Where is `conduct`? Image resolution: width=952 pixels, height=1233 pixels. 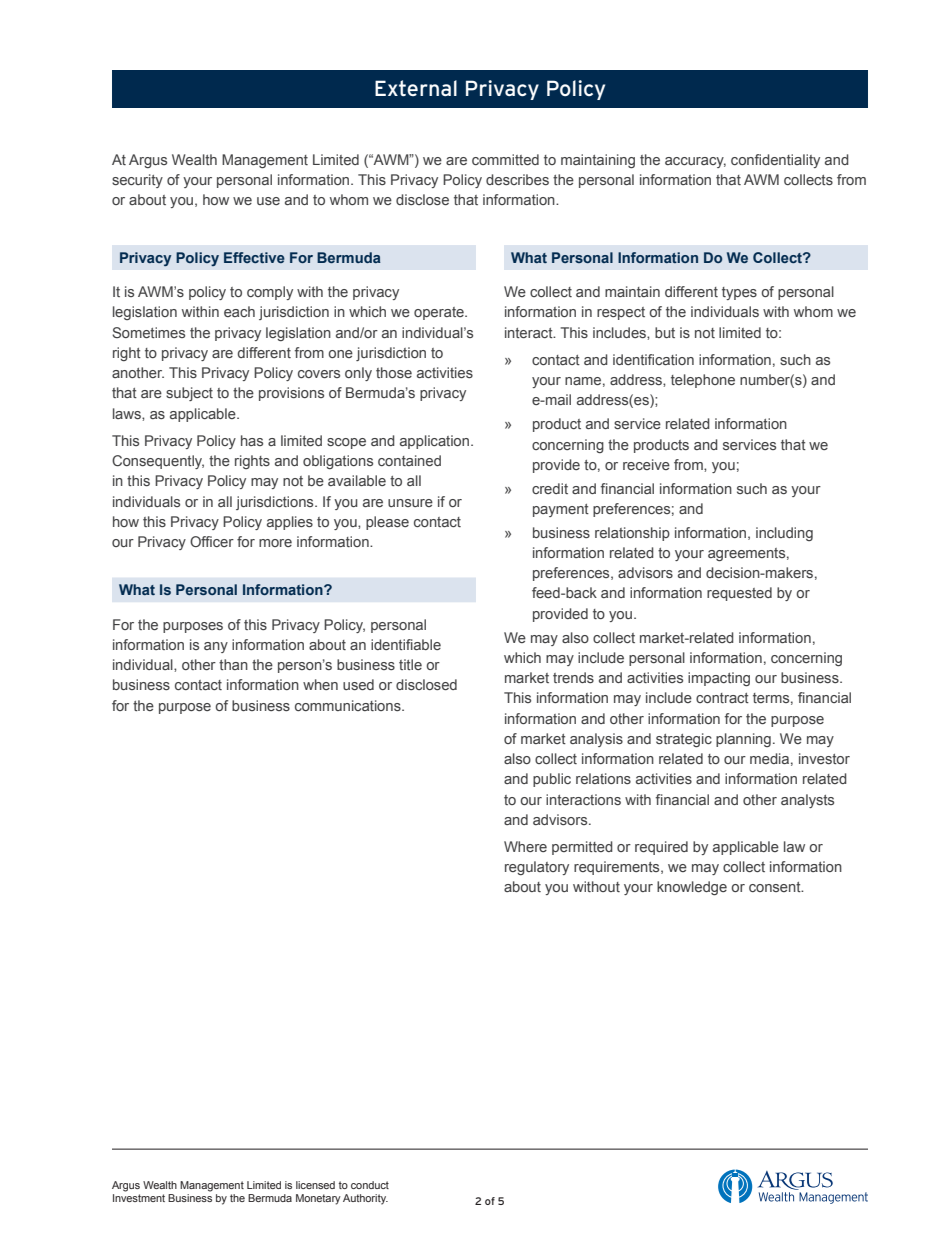 conduct is located at coordinates (370, 1185).
